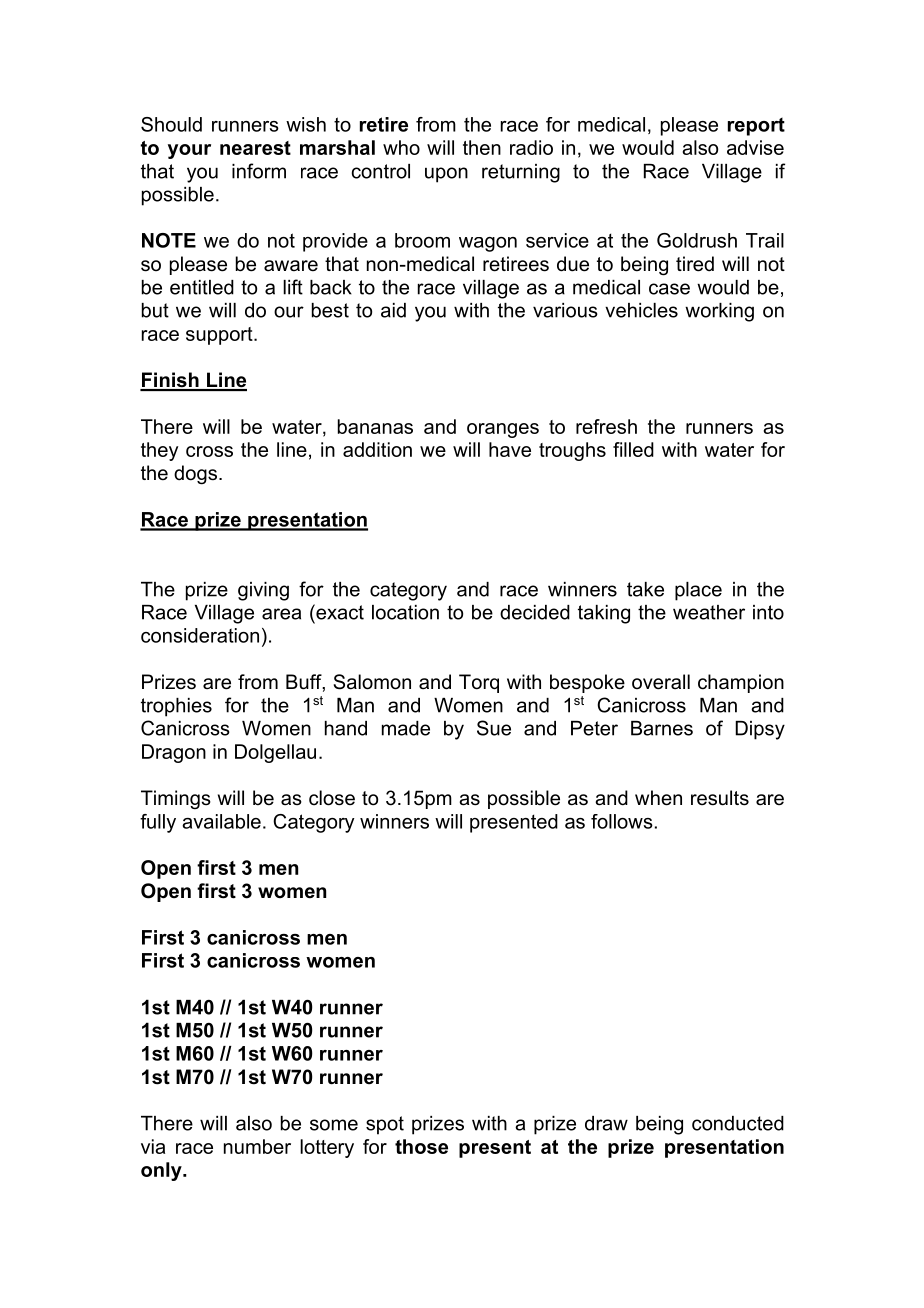 The height and width of the page is (1308, 924). I want to click on close, so click(332, 798).
